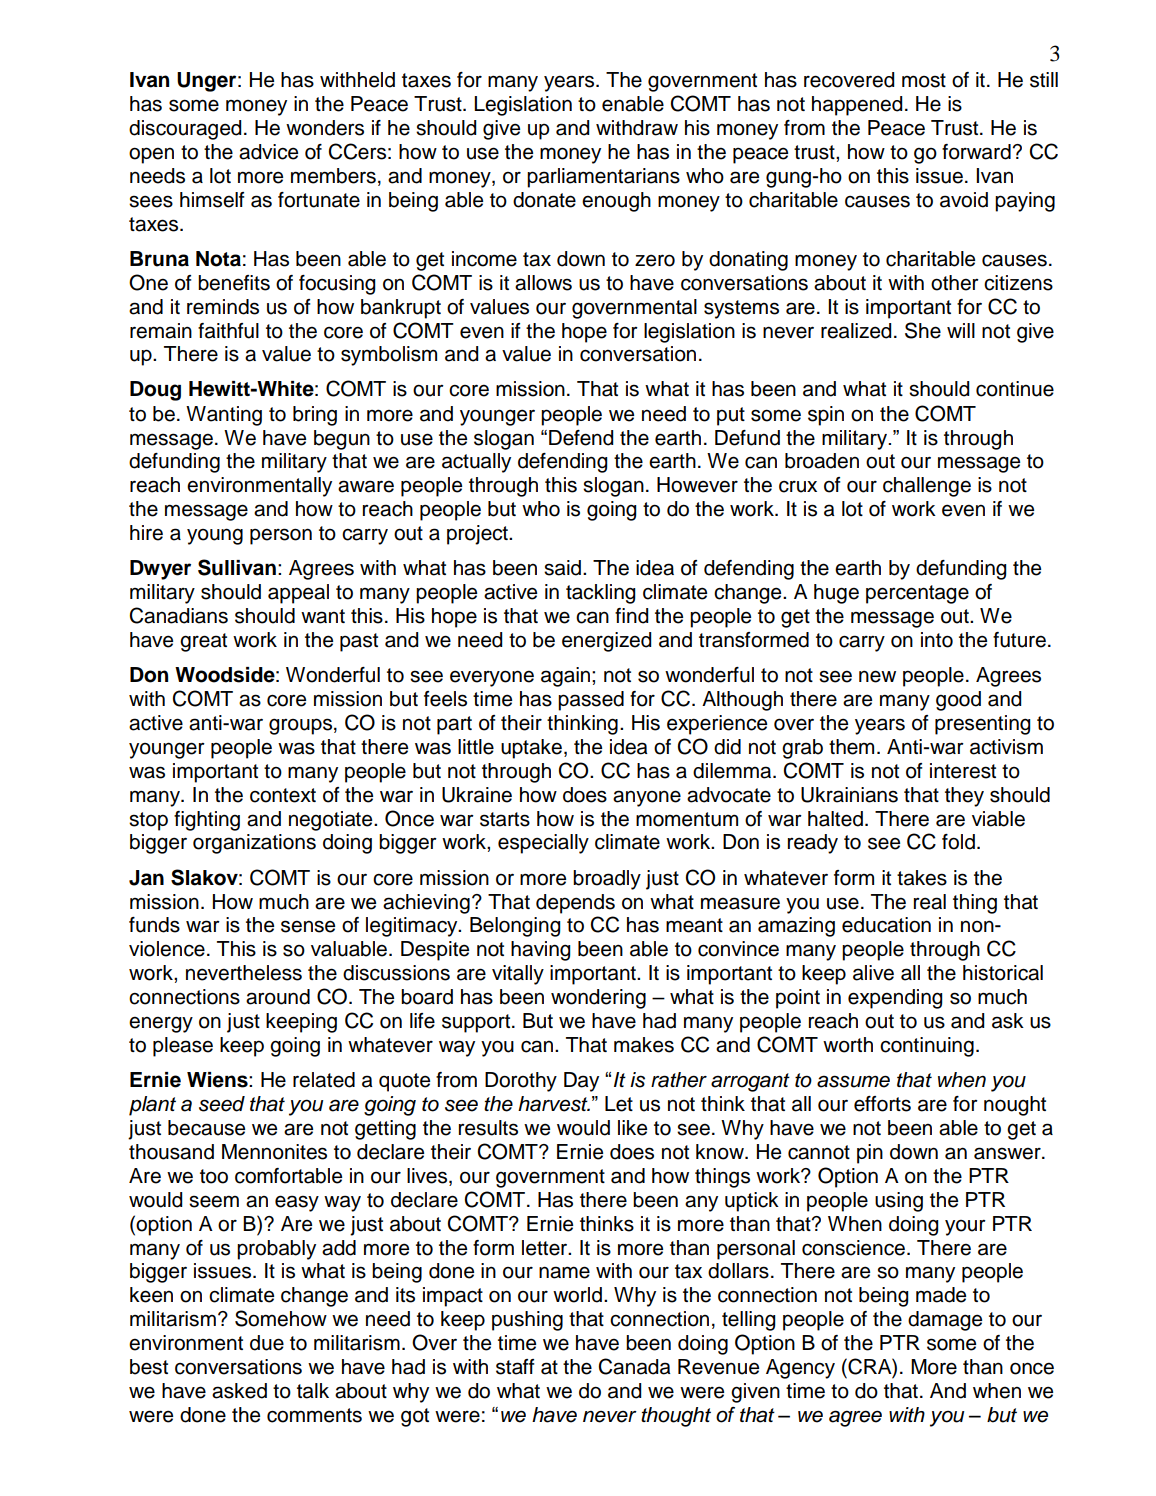 The width and height of the screenshot is (1156, 1496). Describe the element at coordinates (603, 178) in the screenshot. I see `parliamentarians` at that location.
